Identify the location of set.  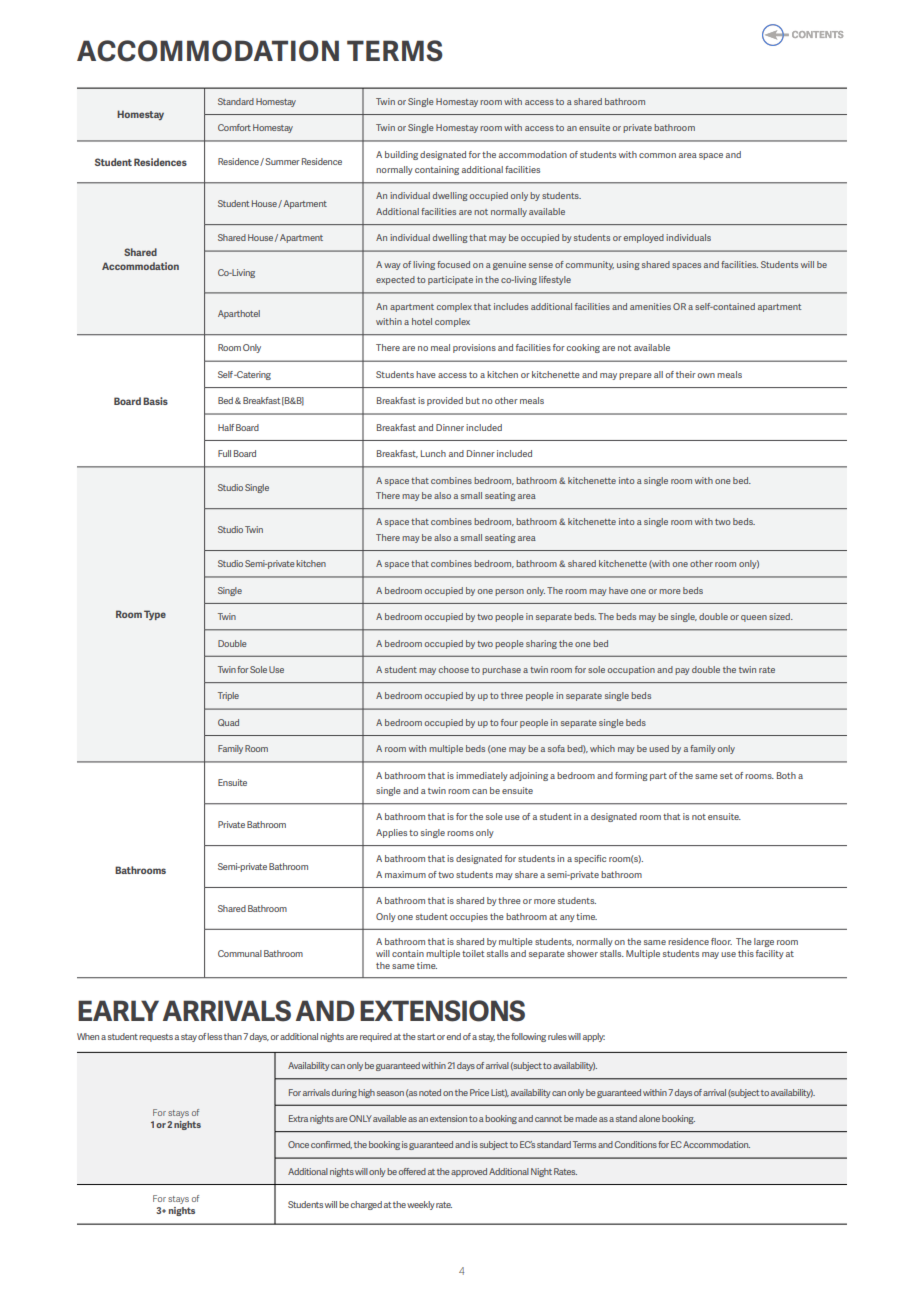
(726, 776).
